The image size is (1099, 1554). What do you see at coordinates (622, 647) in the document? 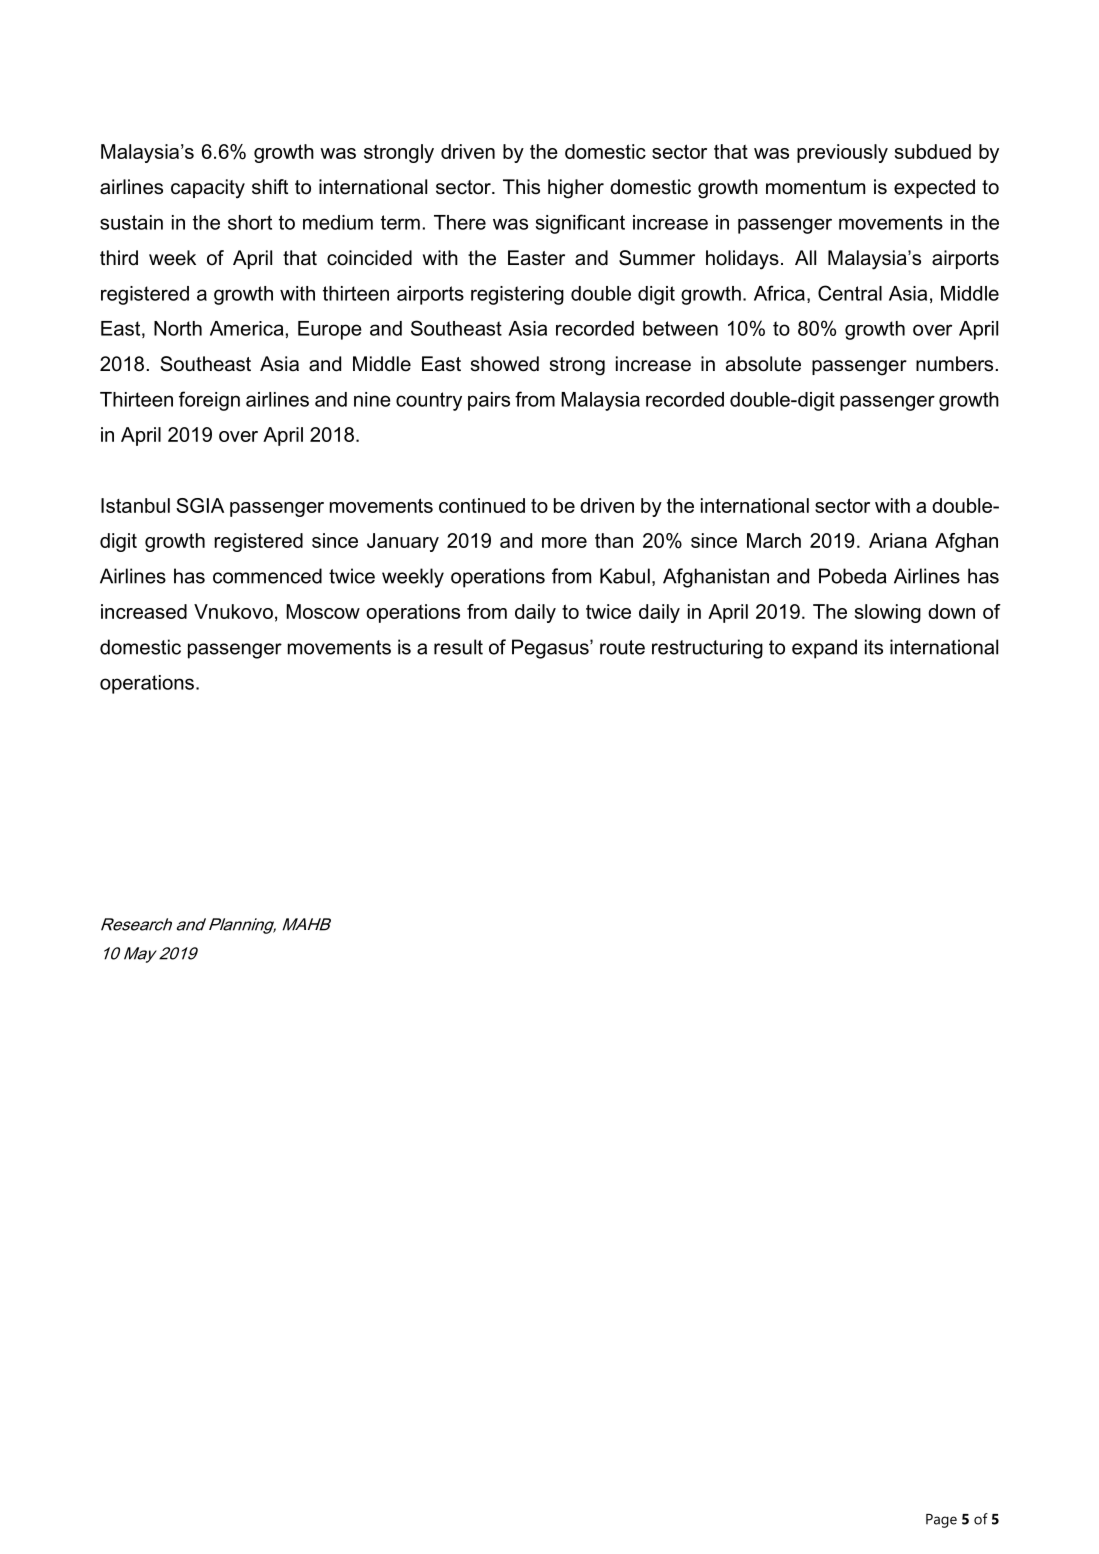
I see `route` at bounding box center [622, 647].
